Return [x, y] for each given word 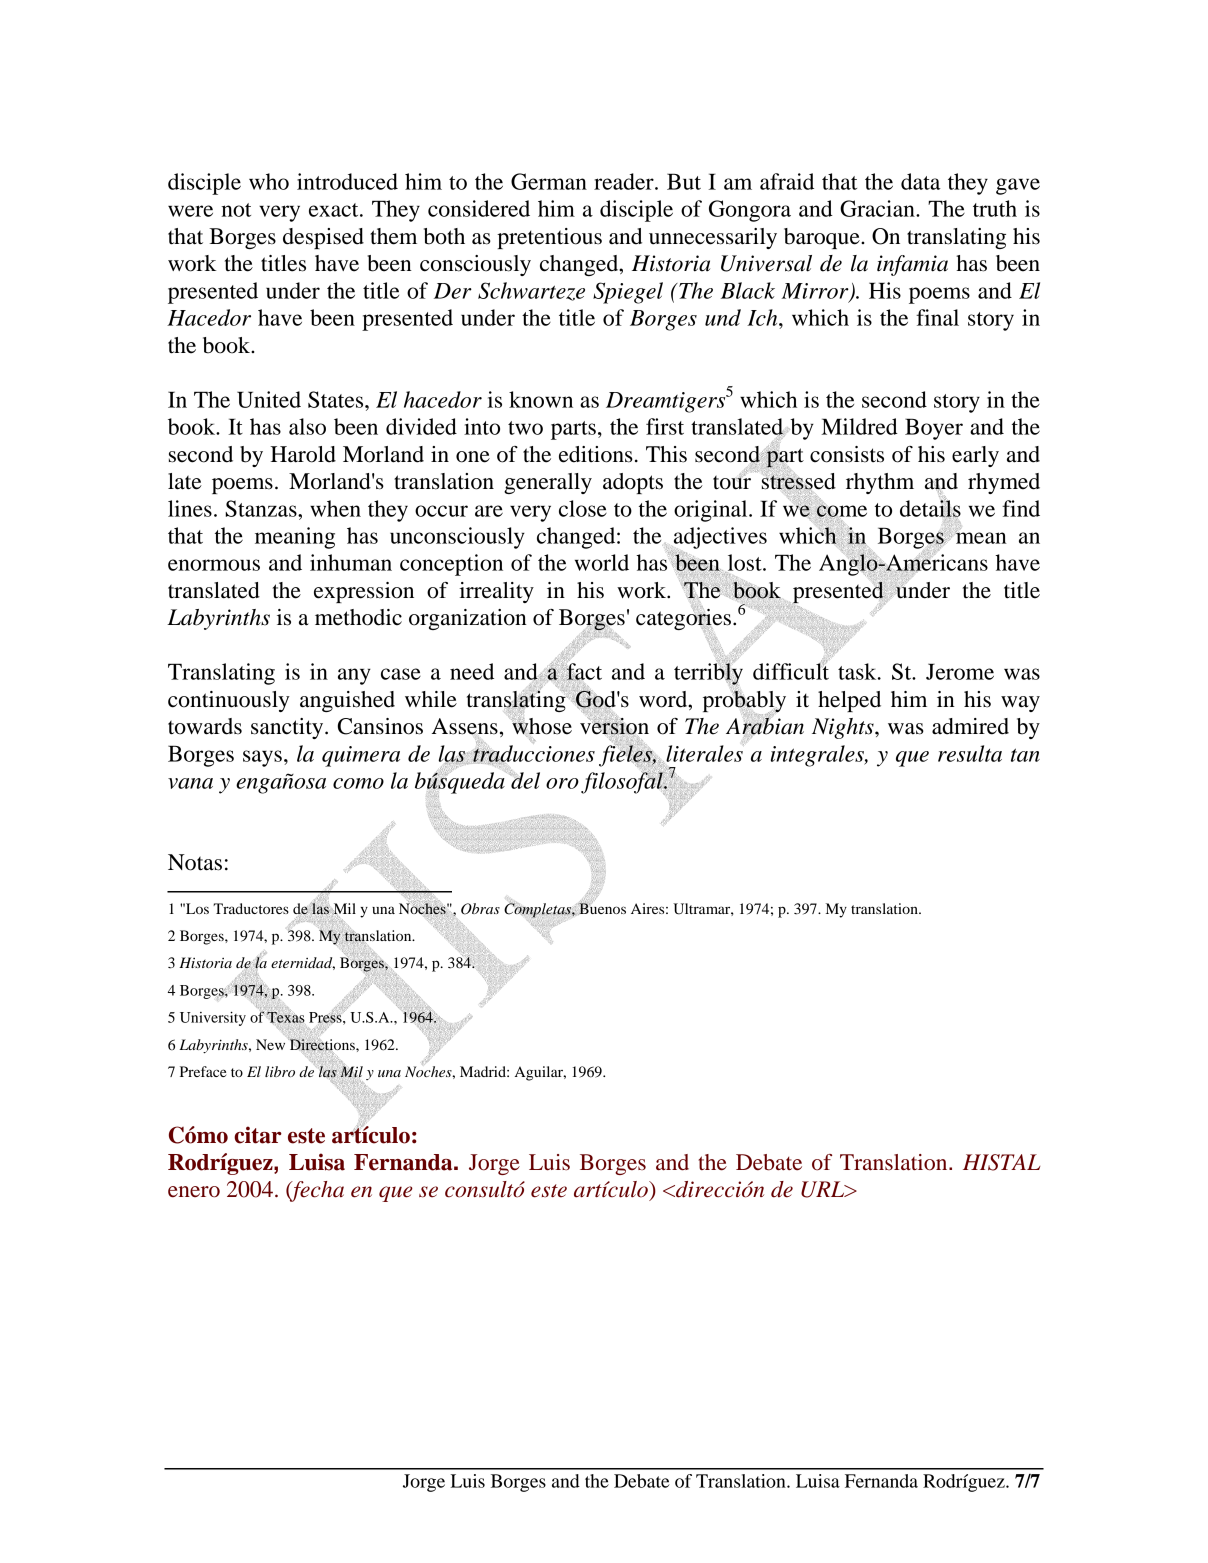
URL [824, 1189]
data [921, 181]
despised [323, 238]
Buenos [602, 908]
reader [625, 181]
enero [194, 1192]
